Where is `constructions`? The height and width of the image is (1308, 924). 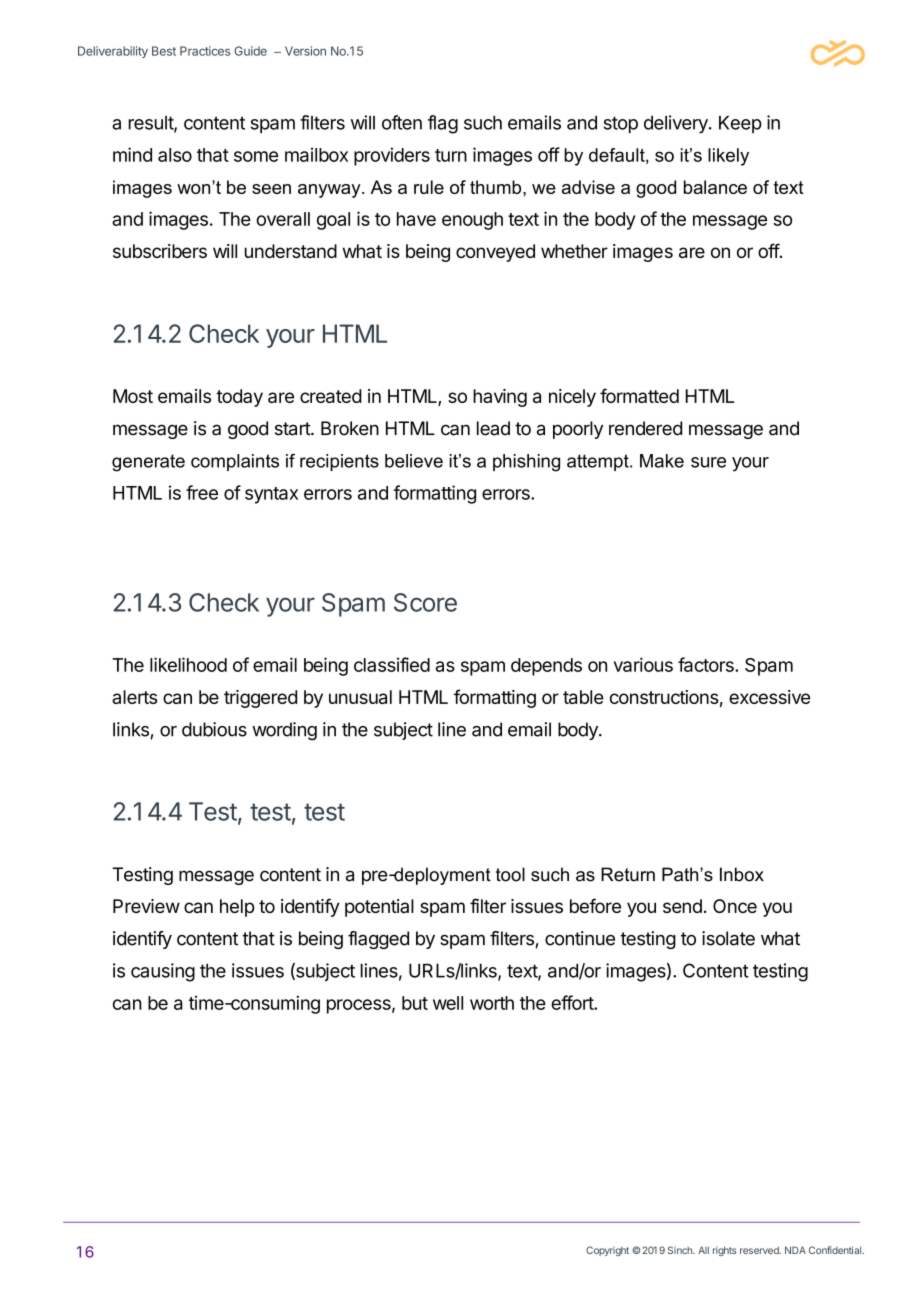 constructions is located at coordinates (664, 697).
